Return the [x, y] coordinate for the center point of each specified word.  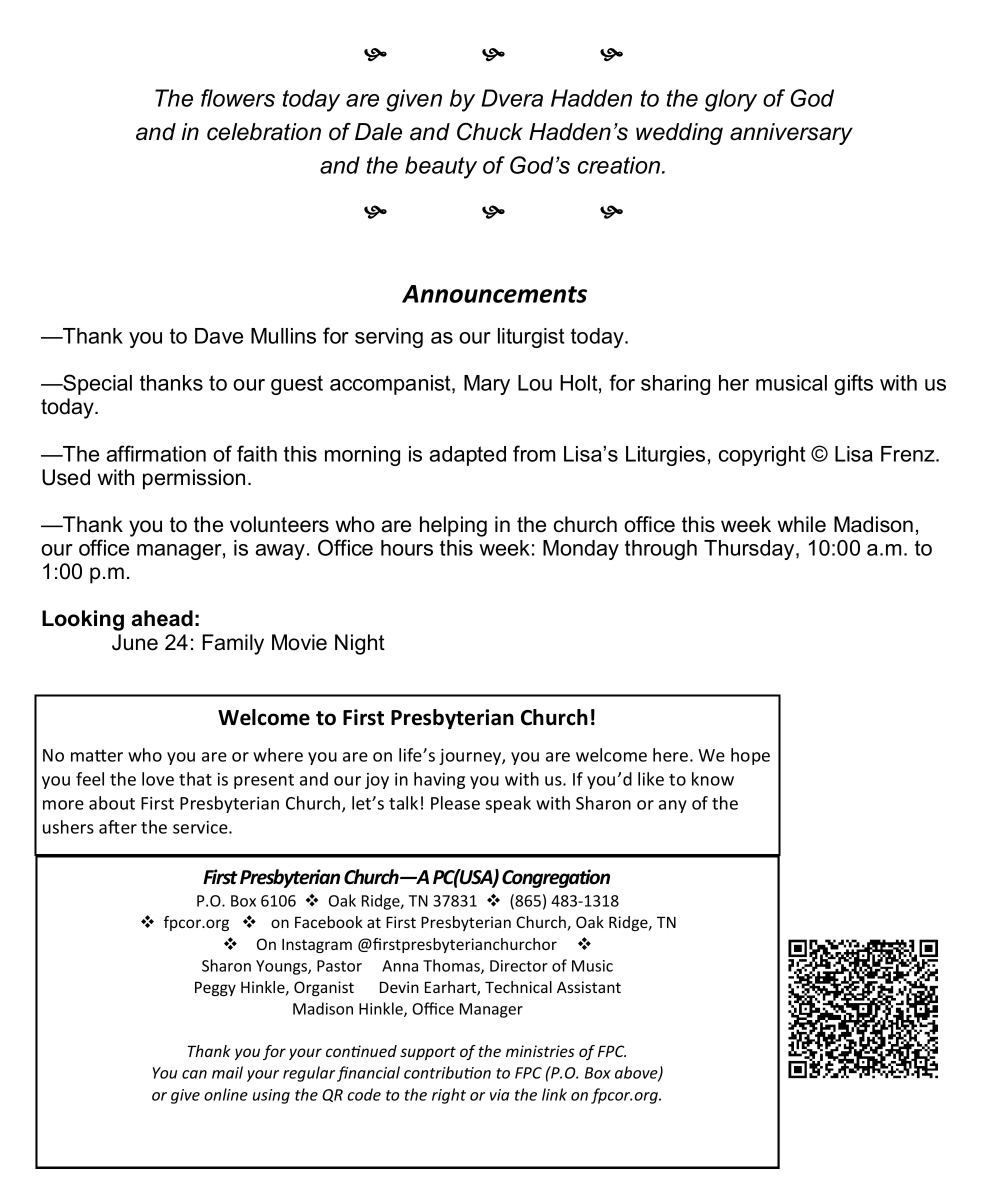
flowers [238, 98]
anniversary [791, 134]
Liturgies [665, 456]
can [194, 1074]
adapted [467, 456]
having [439, 780]
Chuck [490, 132]
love [158, 779]
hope [750, 756]
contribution [447, 1072]
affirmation [156, 453]
